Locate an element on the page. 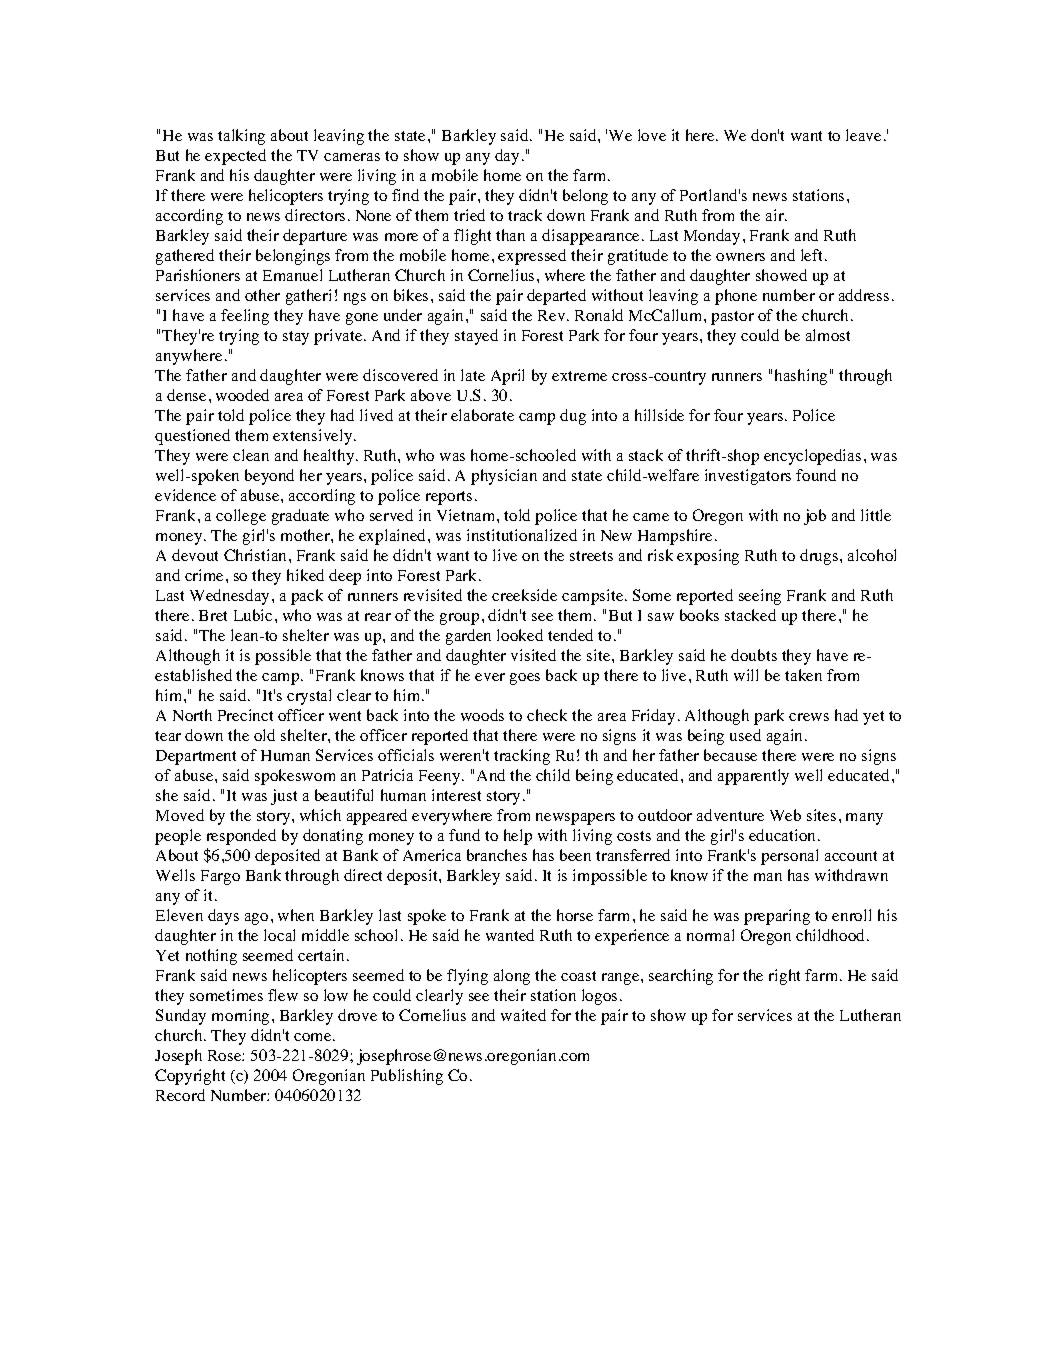 Image resolution: width=1059 pixels, height=1371 pixels. Wednesday is located at coordinates (231, 597).
